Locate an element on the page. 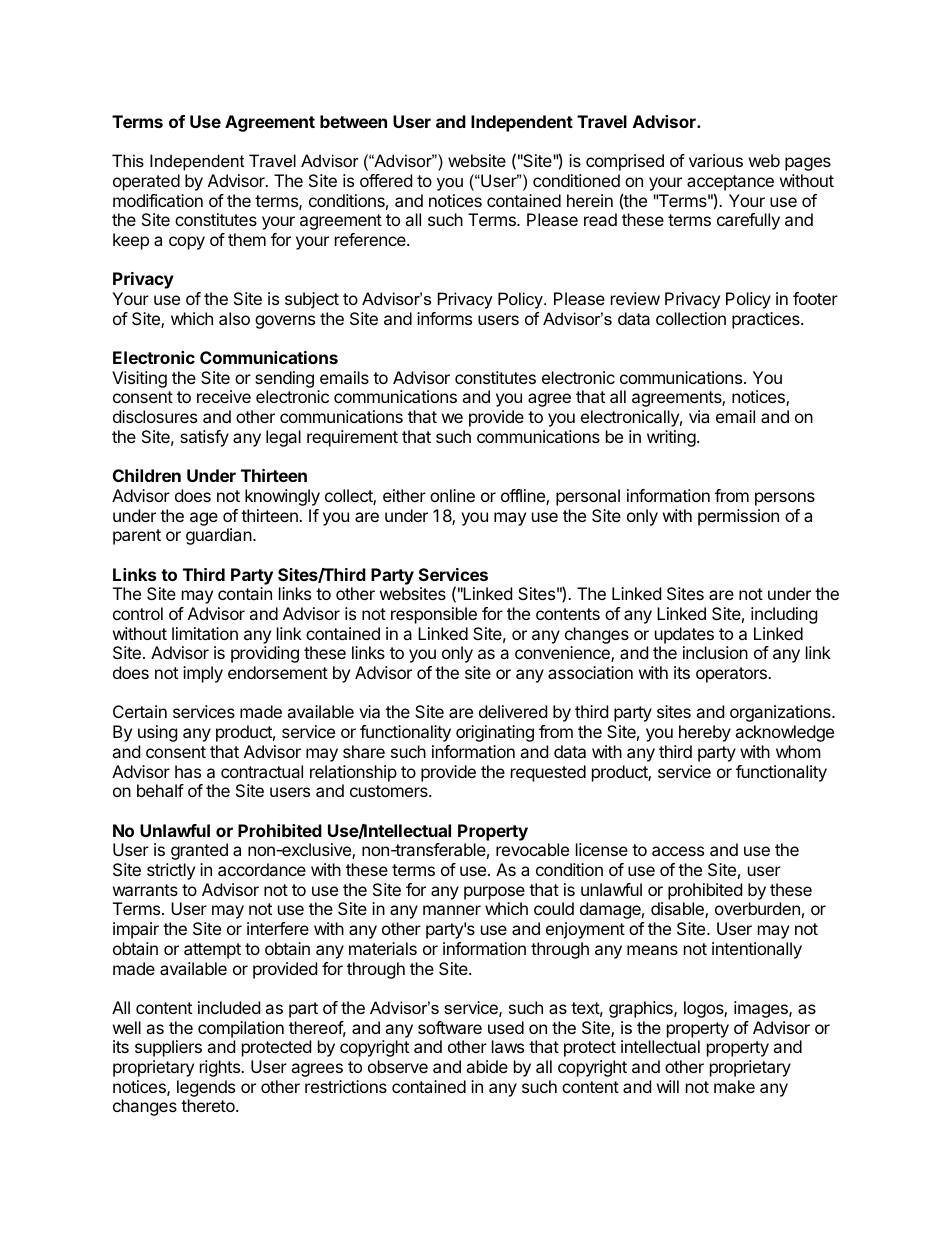  various is located at coordinates (716, 160).
